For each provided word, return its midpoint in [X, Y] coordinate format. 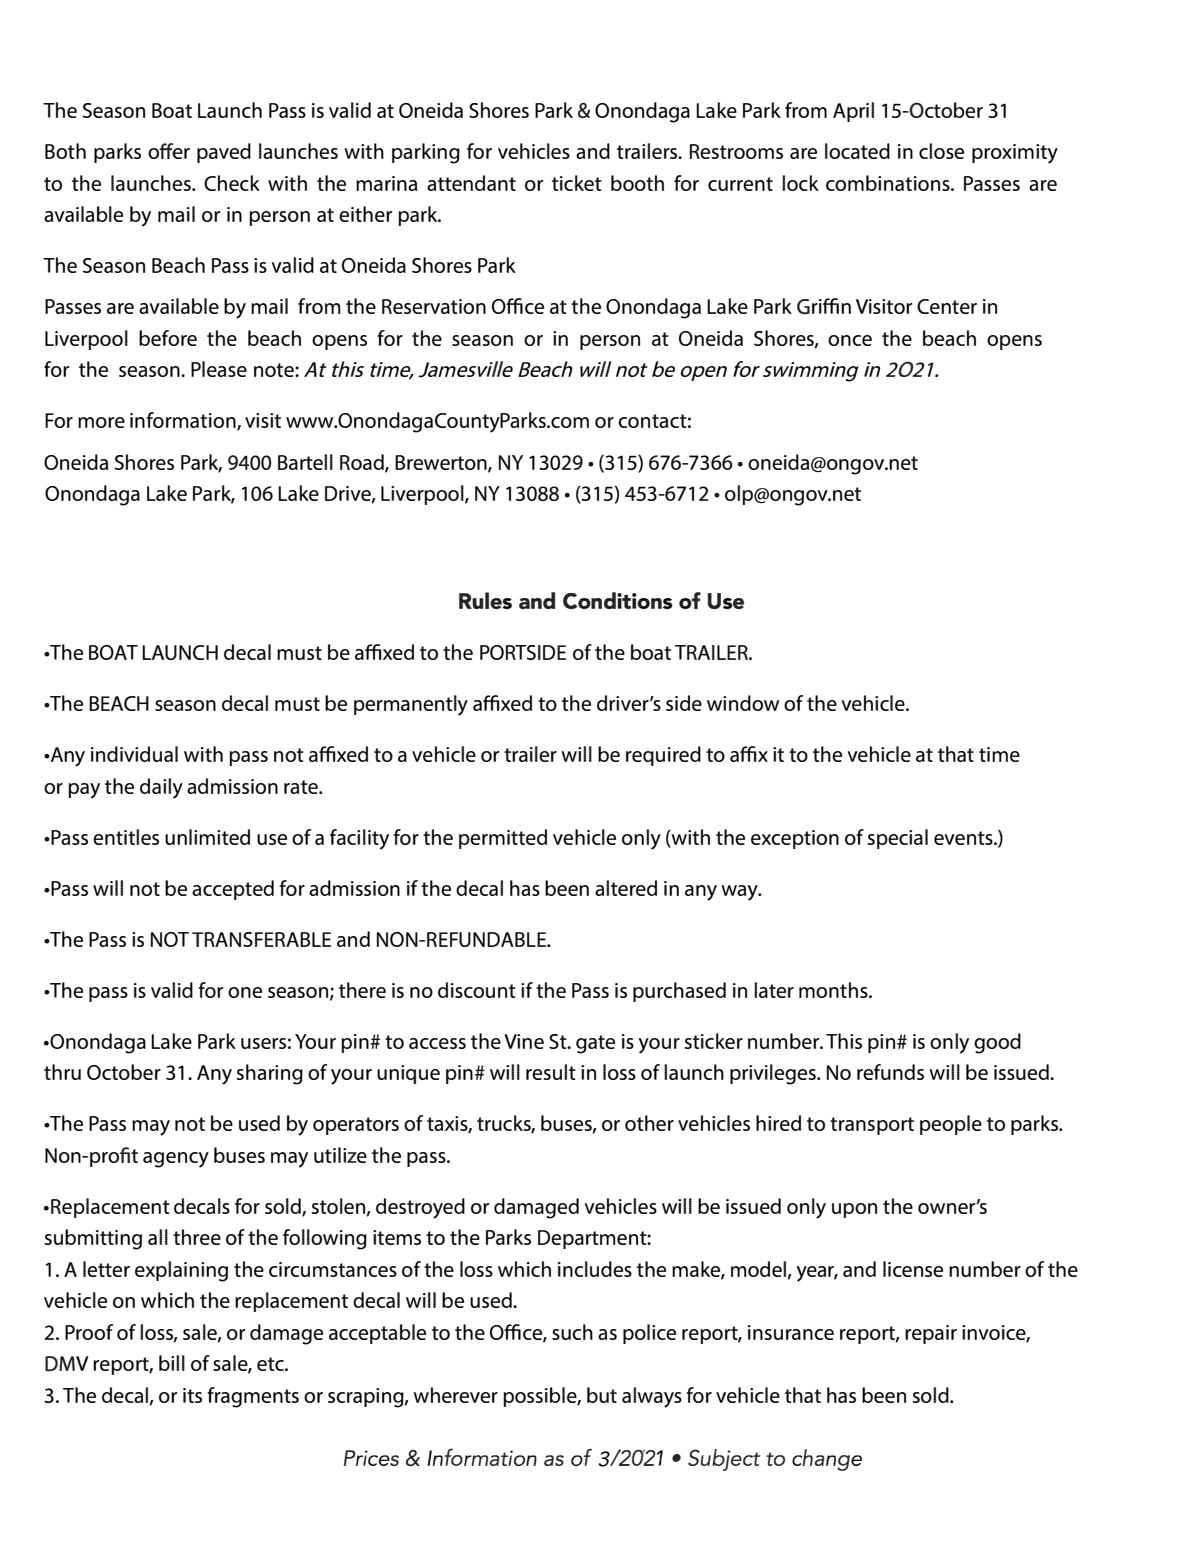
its [192, 1395]
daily [161, 788]
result [551, 1072]
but [602, 1395]
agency [176, 1160]
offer [169, 151]
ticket [577, 183]
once [850, 340]
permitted [503, 839]
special [897, 839]
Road [363, 463]
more [101, 422]
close [941, 151]
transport [872, 1126]
